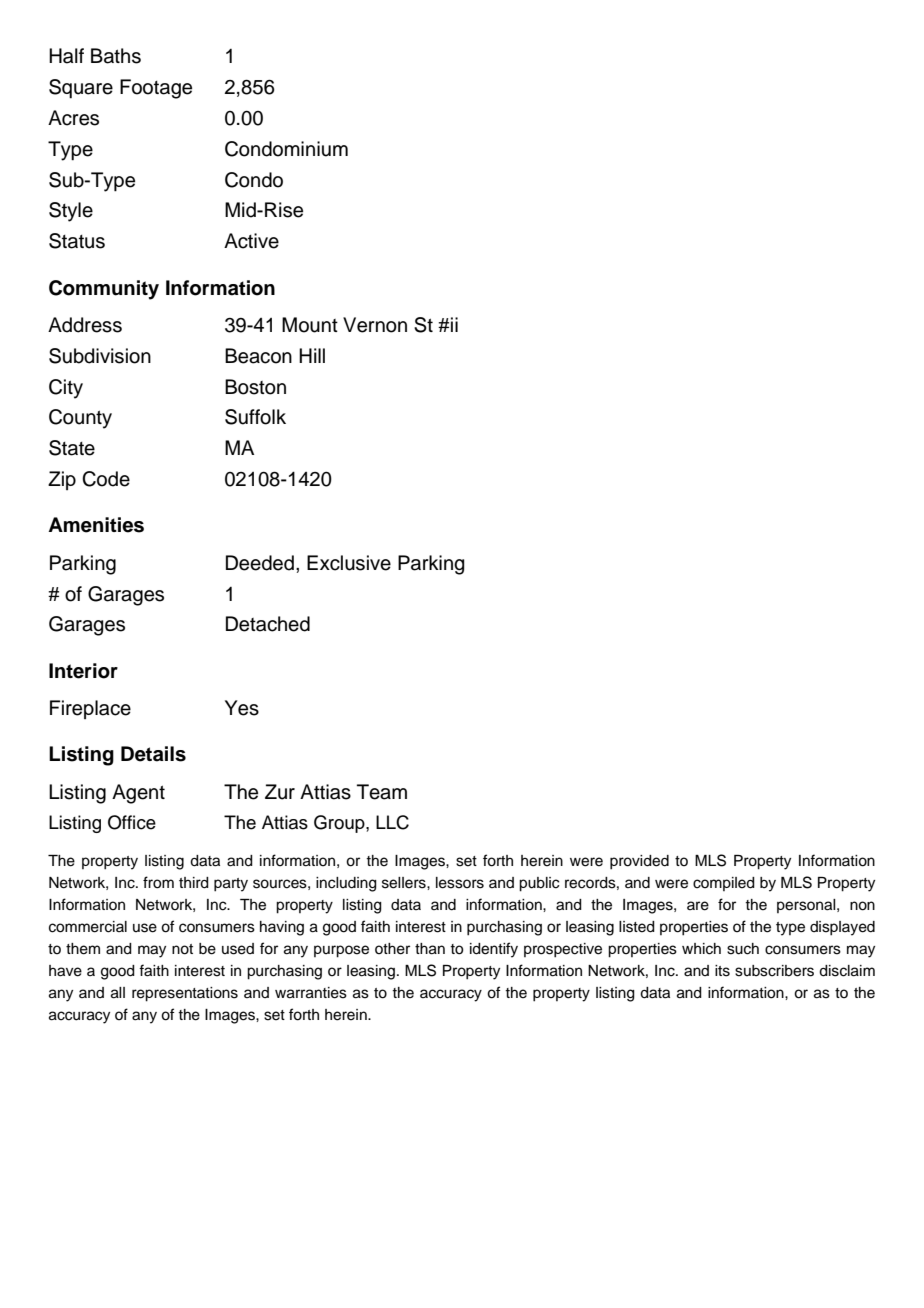 The image size is (924, 1308). Describe the element at coordinates (430, 949) in the screenshot. I see `than` at that location.
